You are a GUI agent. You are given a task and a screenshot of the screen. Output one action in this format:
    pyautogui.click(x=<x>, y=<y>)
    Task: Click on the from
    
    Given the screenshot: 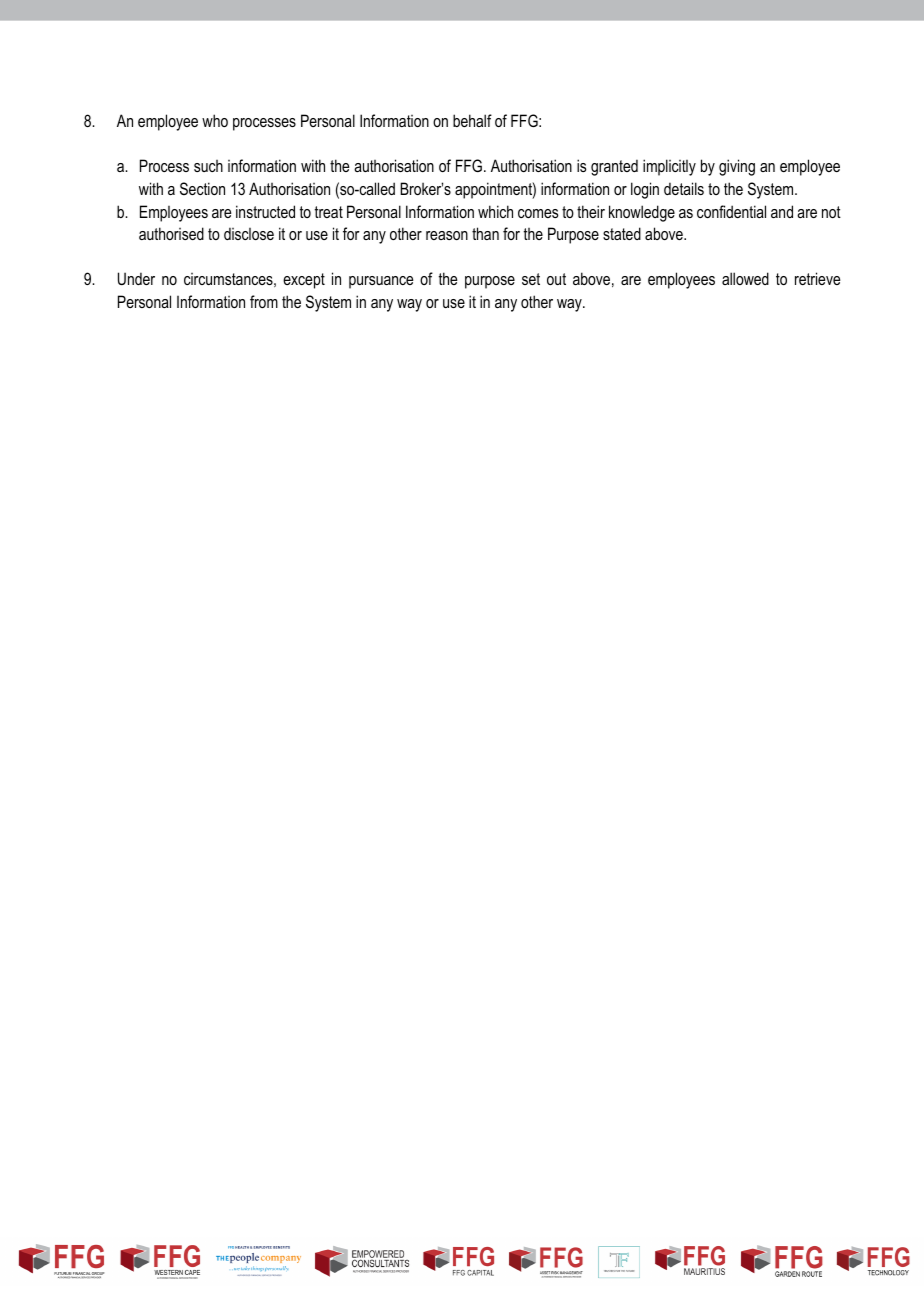 What is the action you would take?
    pyautogui.click(x=264, y=301)
